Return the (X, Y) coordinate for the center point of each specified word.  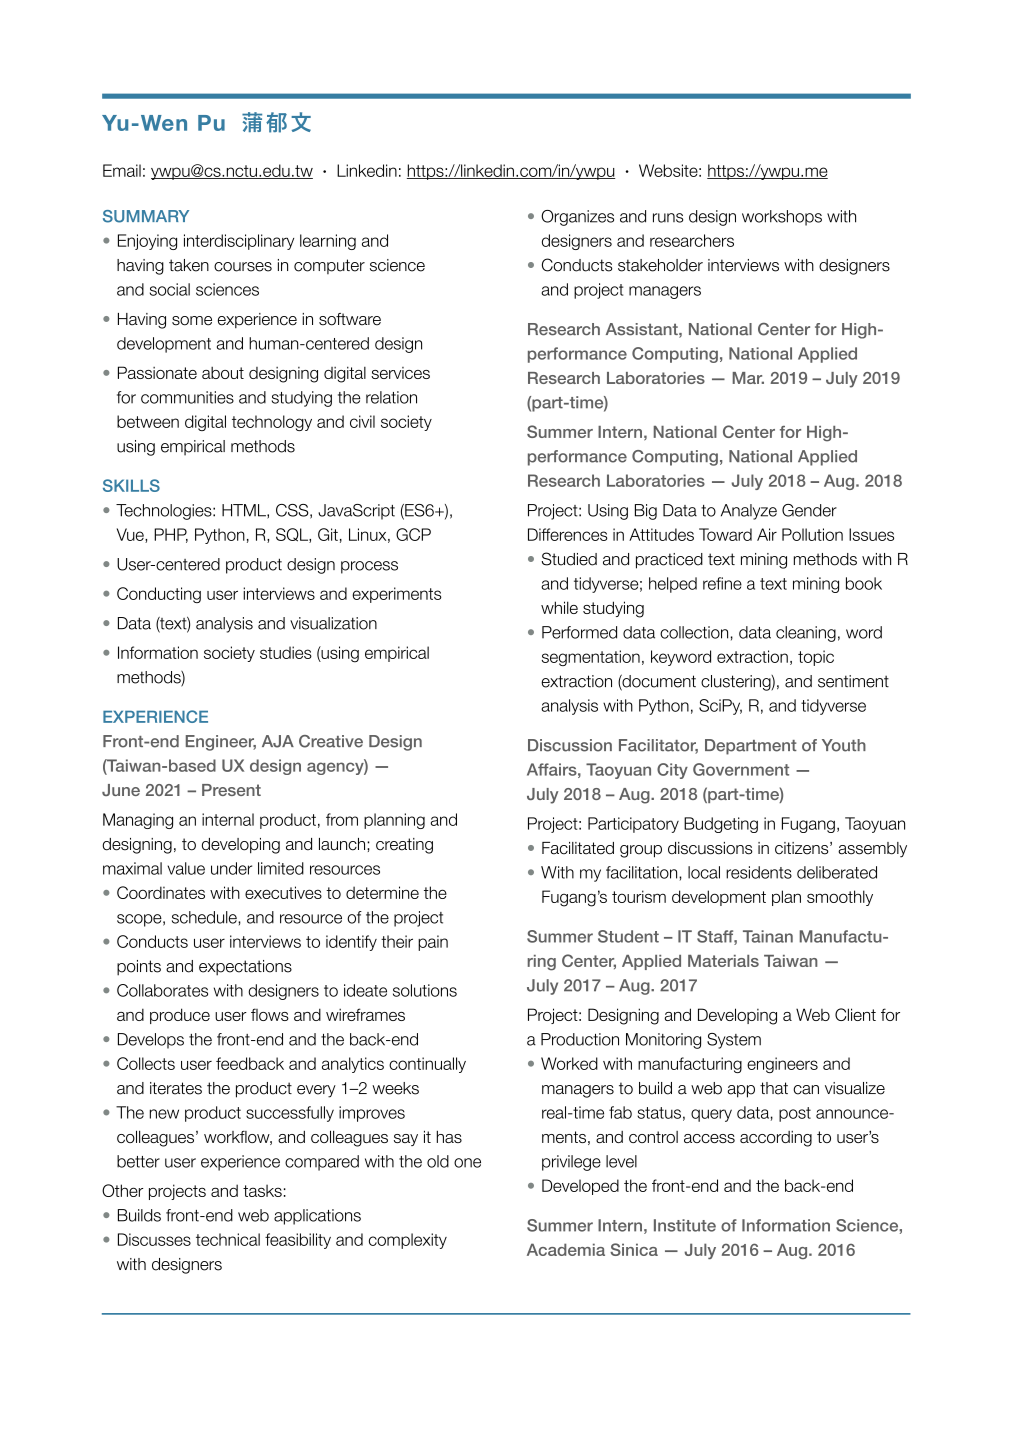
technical (228, 1239)
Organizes (577, 218)
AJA (278, 741)
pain (433, 943)
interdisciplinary (239, 242)
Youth (844, 745)
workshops (782, 218)
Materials (723, 961)
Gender (809, 510)
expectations (245, 968)
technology (272, 423)
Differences (568, 534)
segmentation (591, 658)
